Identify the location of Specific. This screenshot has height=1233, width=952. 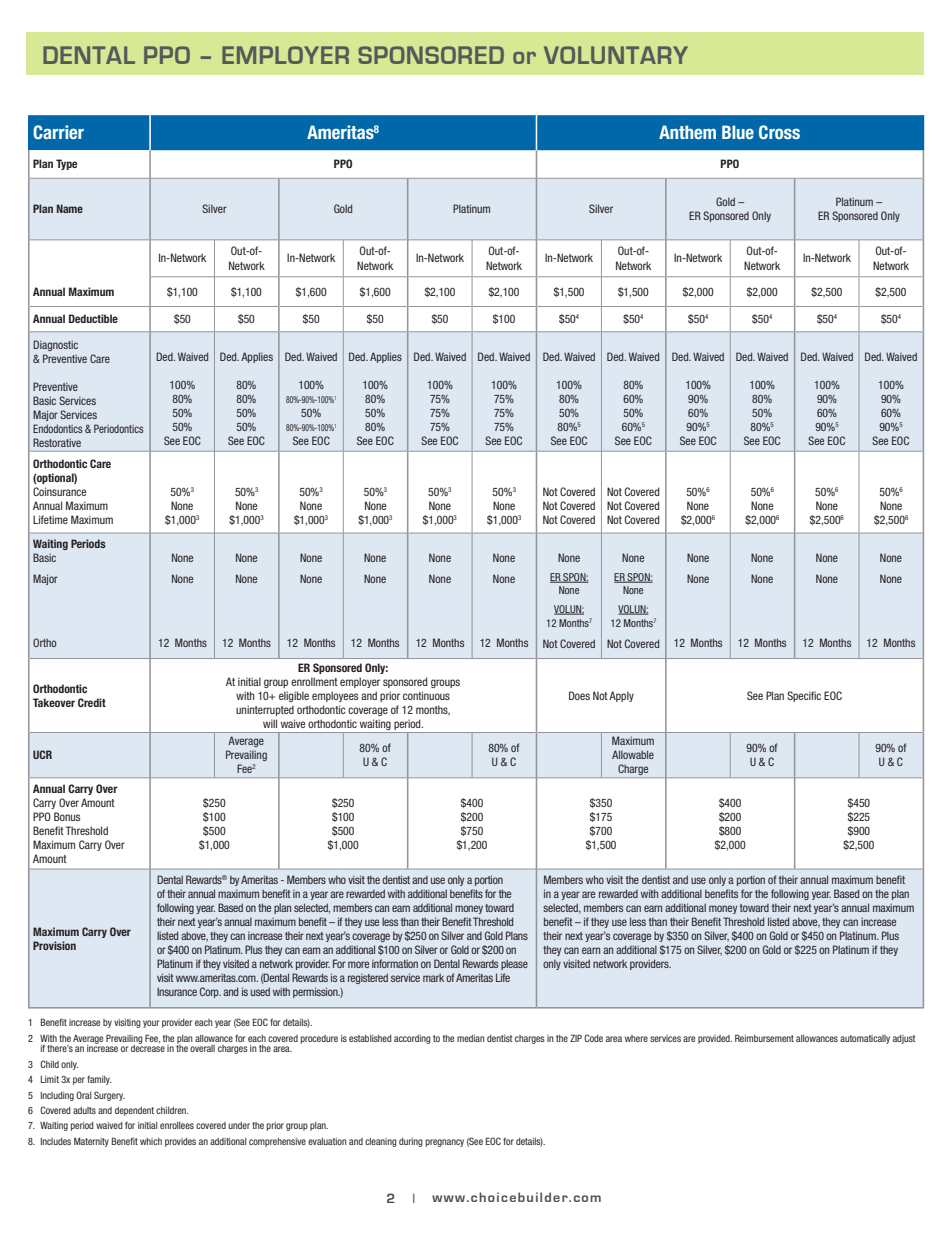
(804, 696).
